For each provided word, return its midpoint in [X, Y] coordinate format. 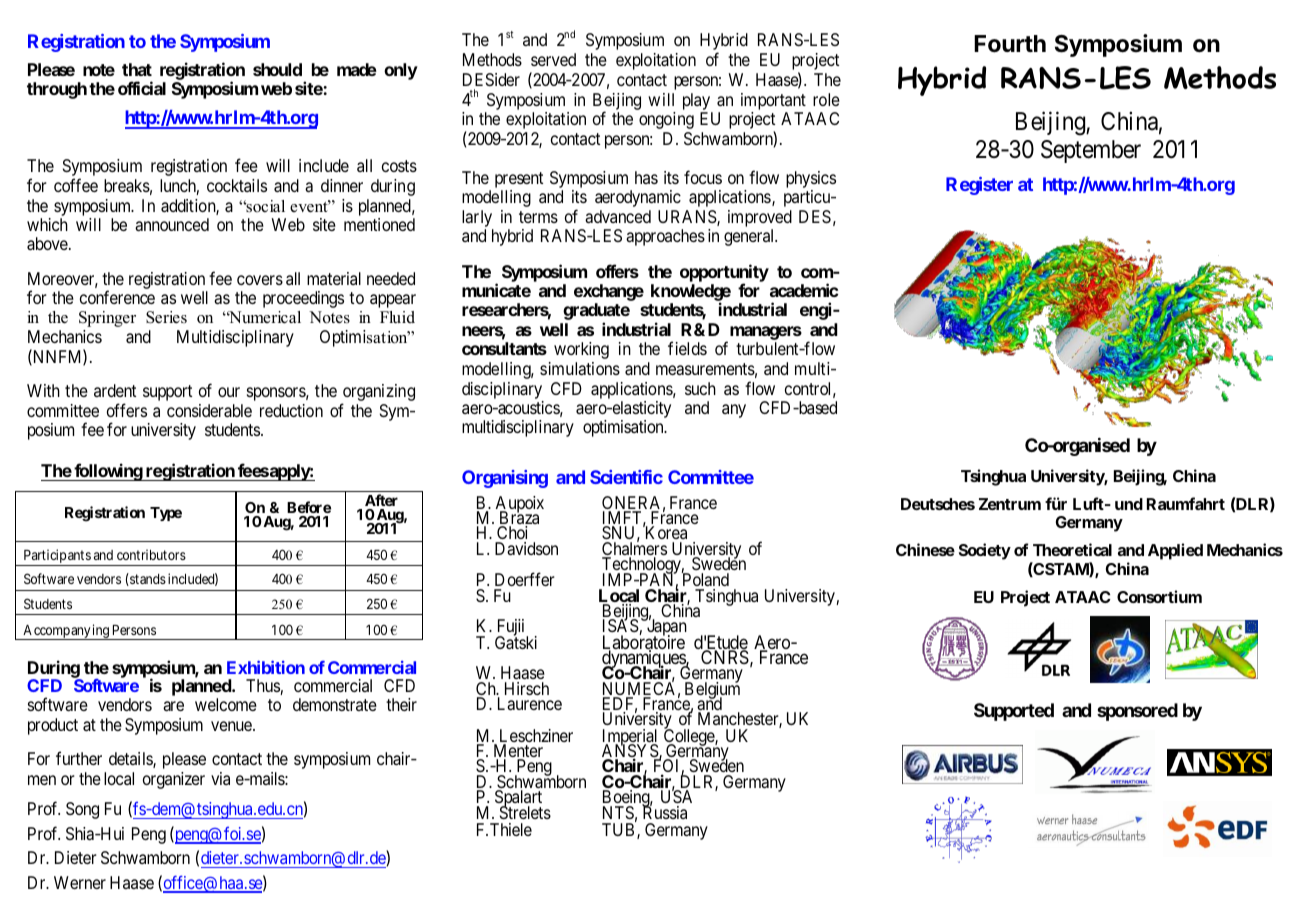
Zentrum [1010, 504]
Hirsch [527, 688]
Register [979, 186]
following [108, 472]
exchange [609, 292]
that [137, 69]
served [553, 59]
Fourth [1010, 44]
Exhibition [266, 667]
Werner [80, 882]
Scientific [626, 477]
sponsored [1137, 712]
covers [260, 280]
